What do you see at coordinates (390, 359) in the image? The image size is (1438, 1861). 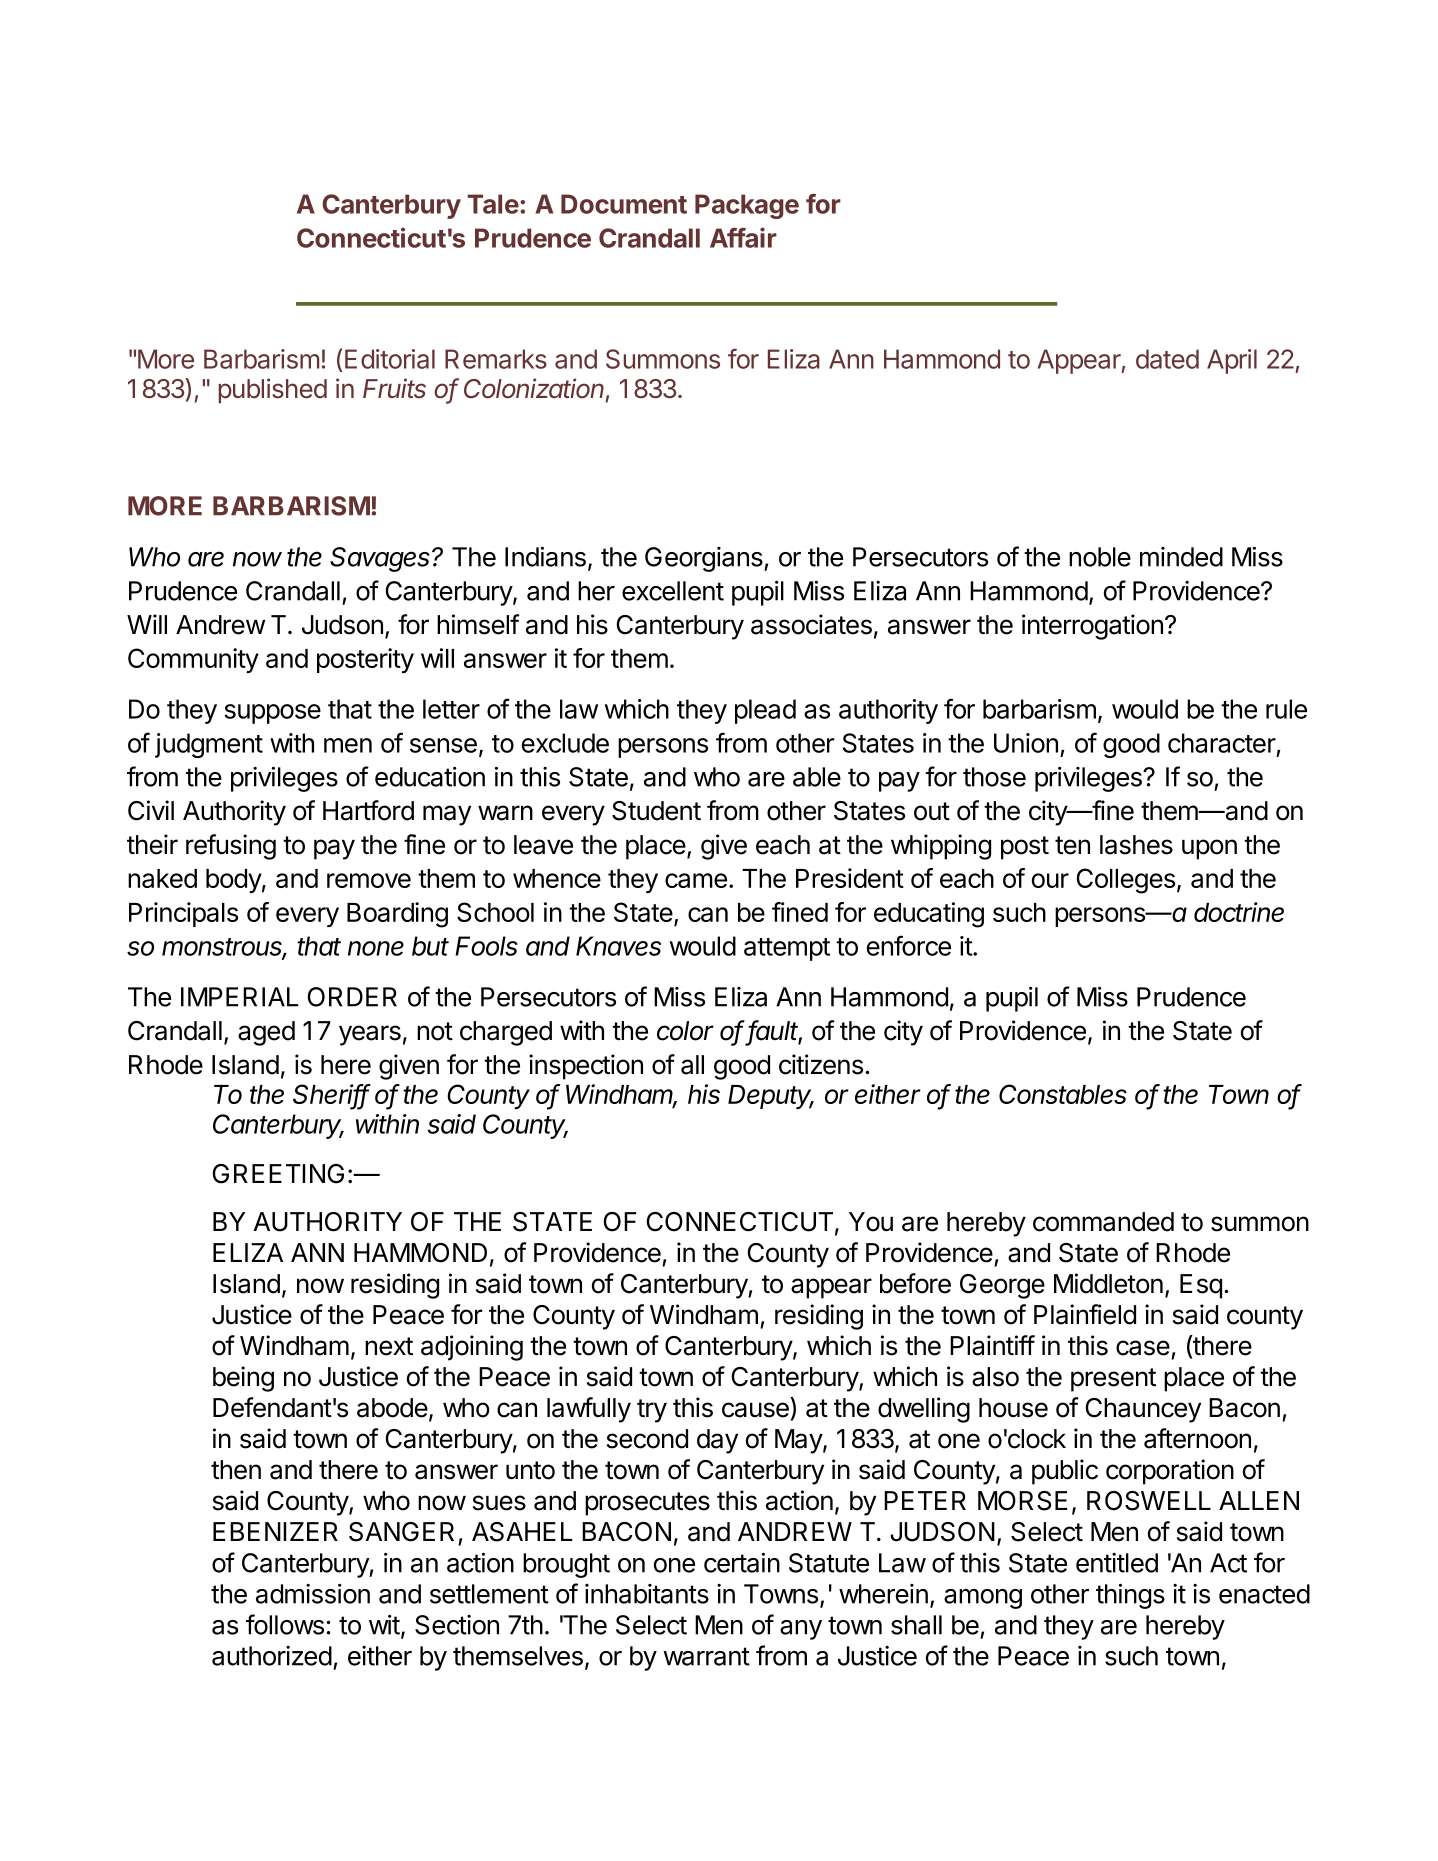 I see `Editorial` at bounding box center [390, 359].
